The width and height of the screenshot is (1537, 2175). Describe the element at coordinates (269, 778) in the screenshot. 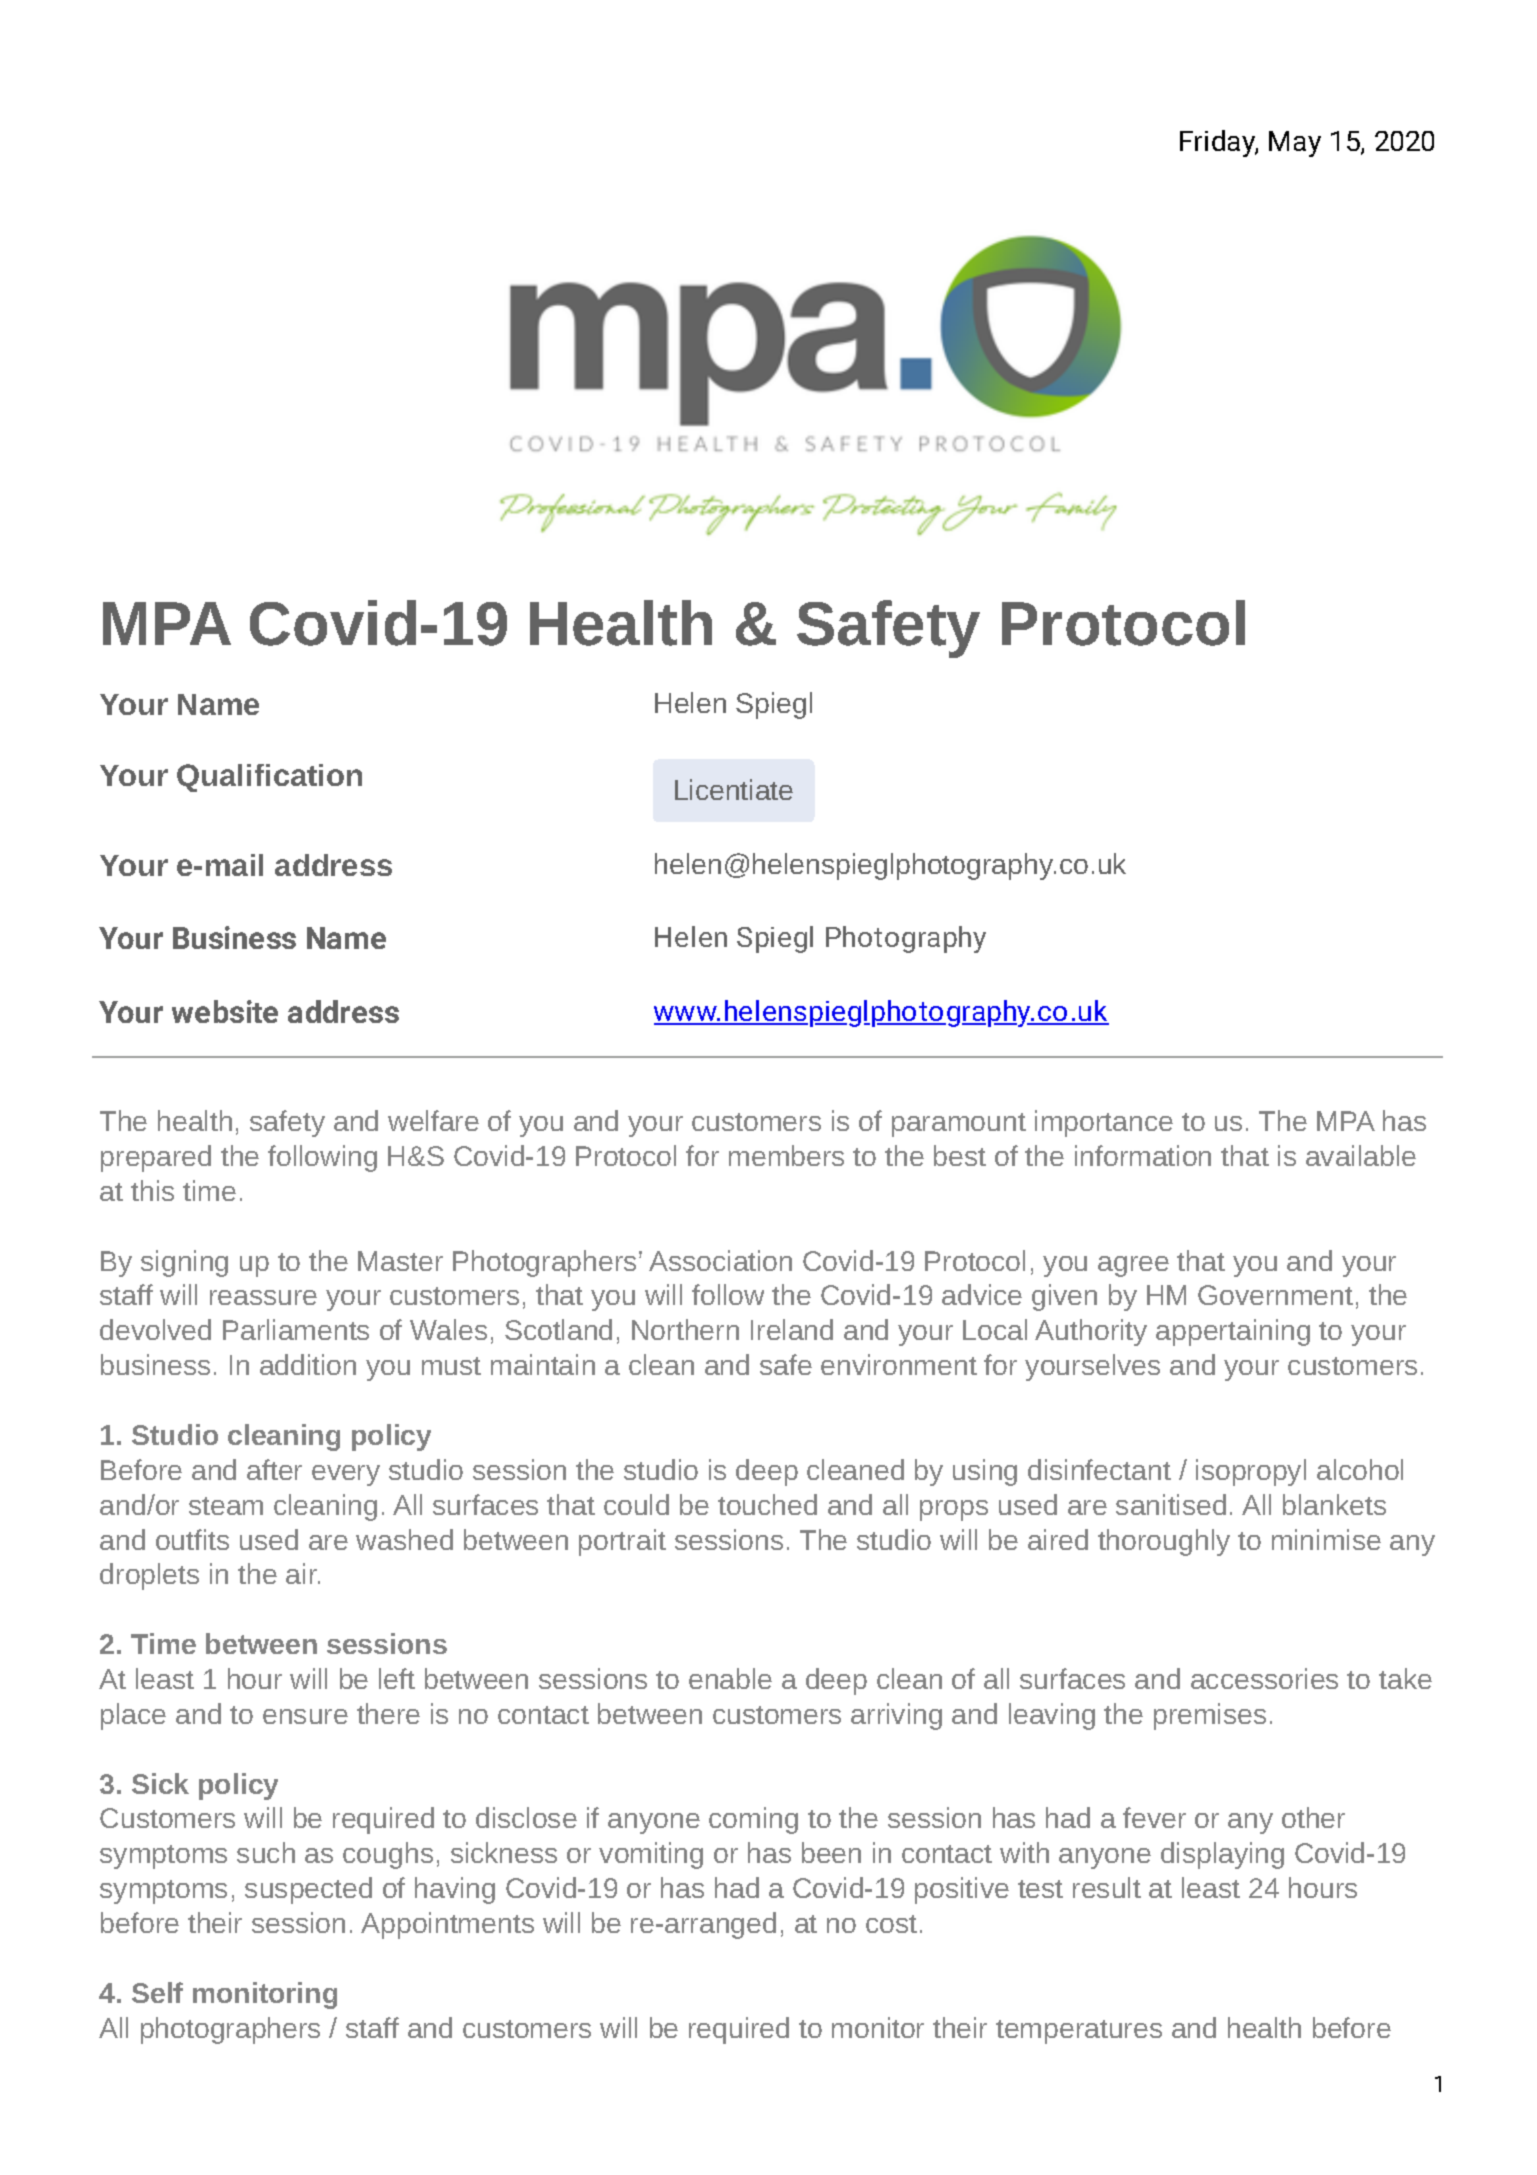

I see `Qualification` at that location.
